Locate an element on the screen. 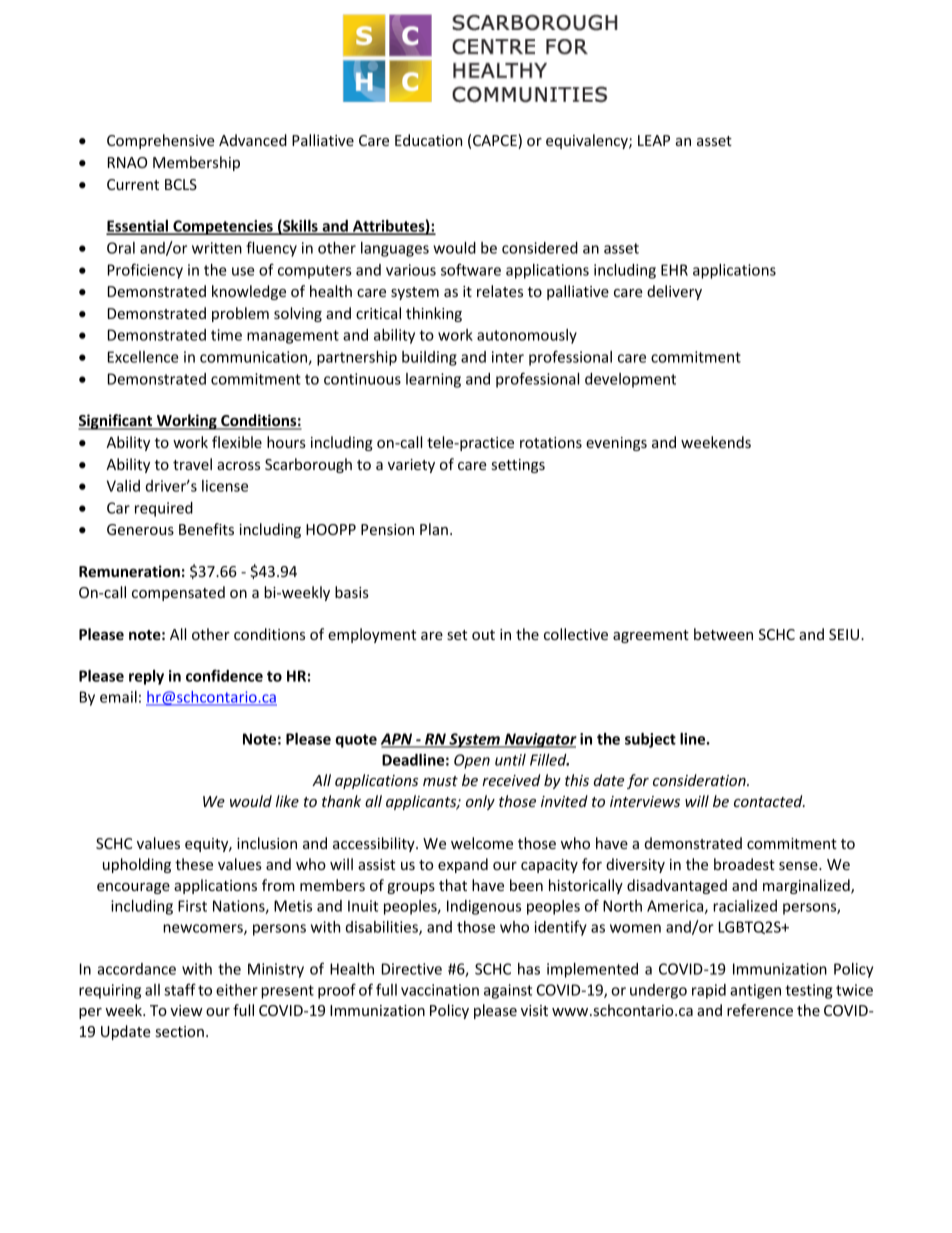 Image resolution: width=952 pixels, height=1233 pixels. against is located at coordinates (508, 991).
